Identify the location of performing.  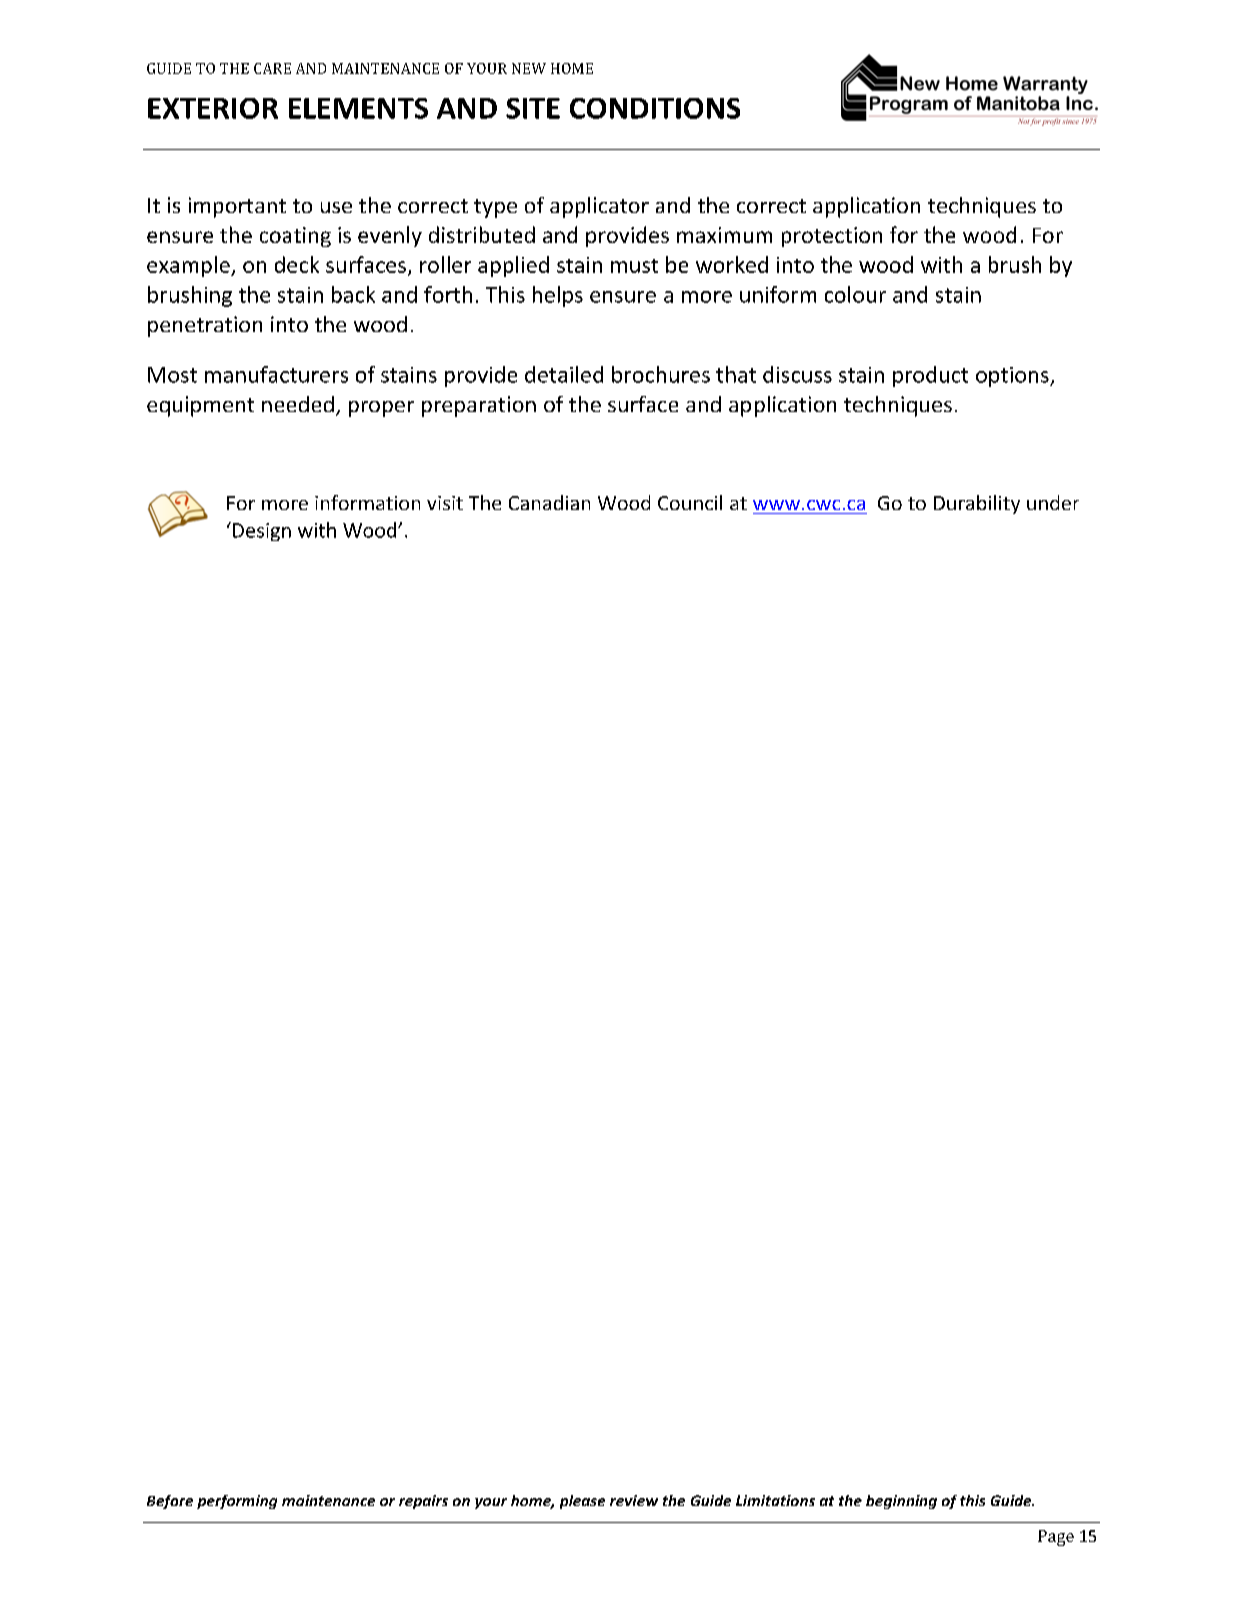
(237, 1502).
